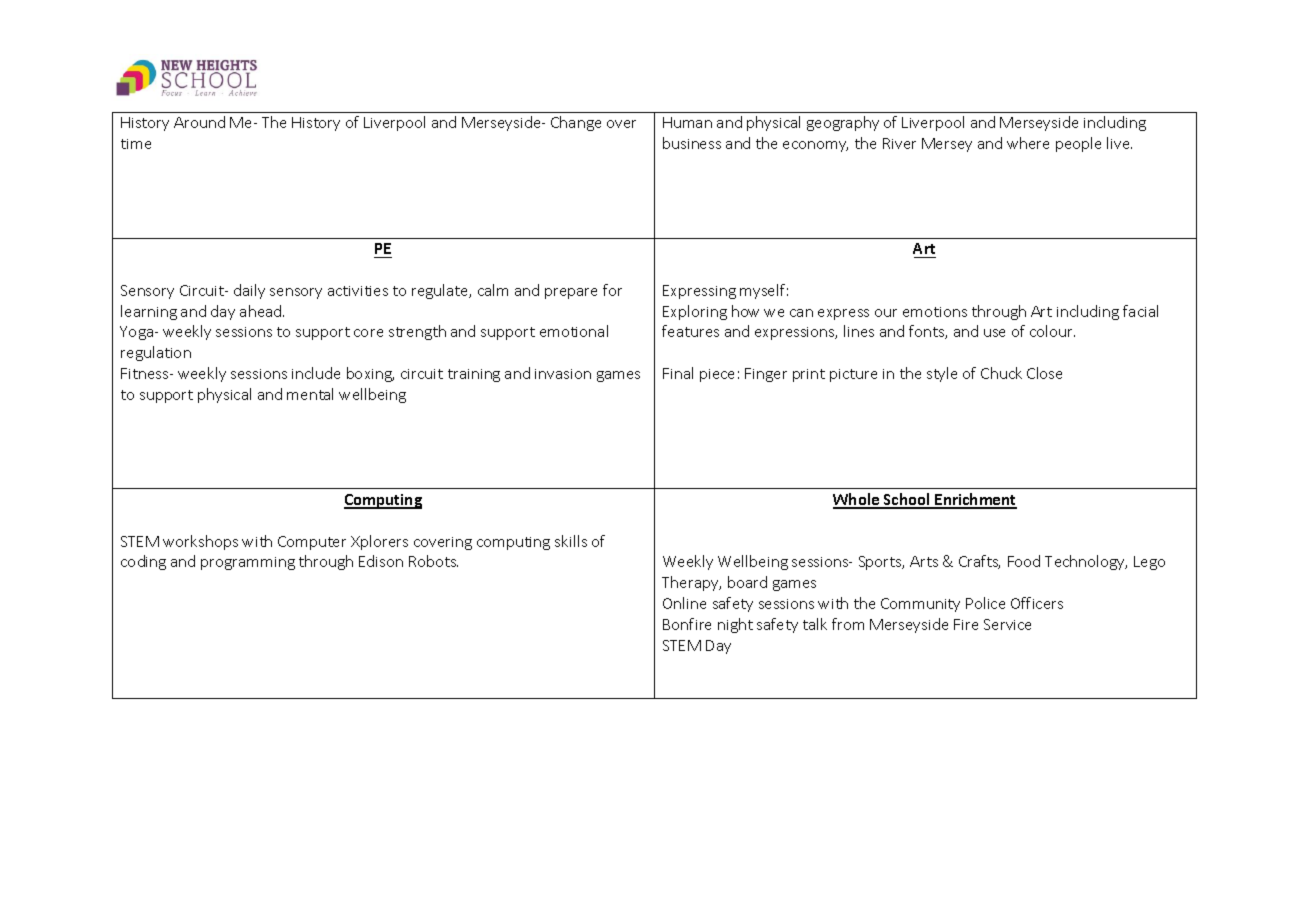 The width and height of the screenshot is (1308, 924). What do you see at coordinates (684, 603) in the screenshot?
I see `Online` at bounding box center [684, 603].
